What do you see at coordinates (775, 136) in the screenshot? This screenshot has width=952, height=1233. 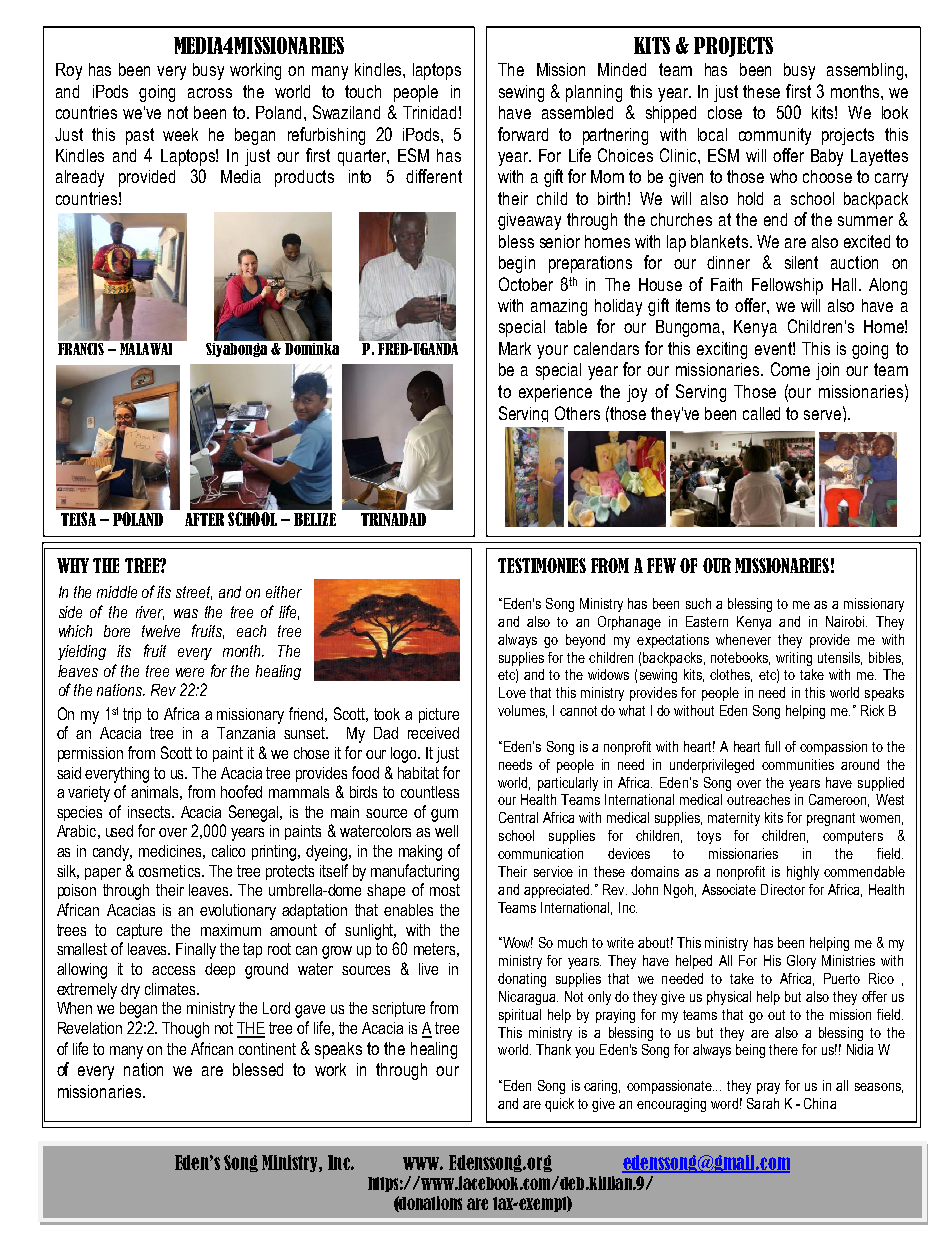 I see `community` at bounding box center [775, 136].
